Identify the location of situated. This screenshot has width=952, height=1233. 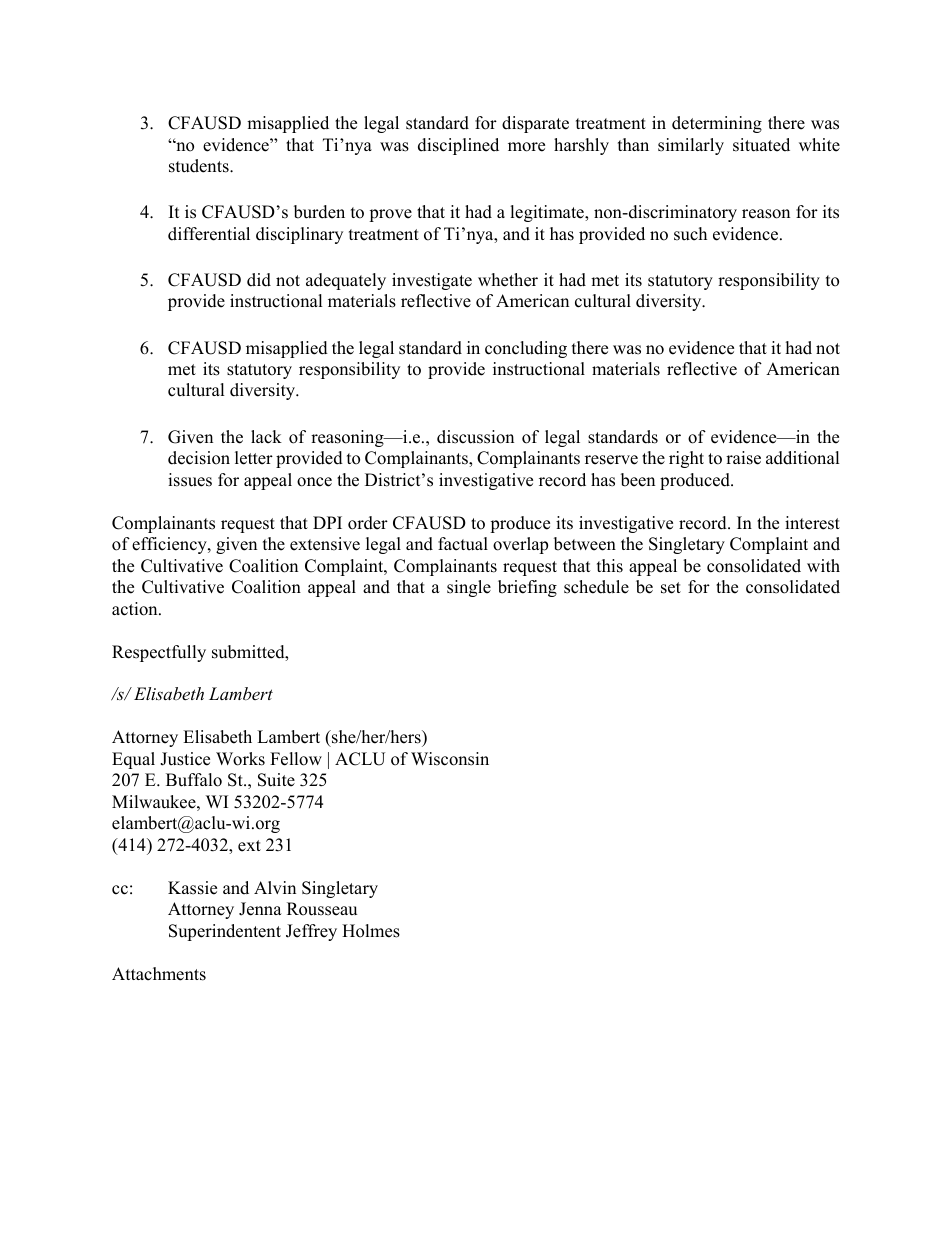
(761, 145).
